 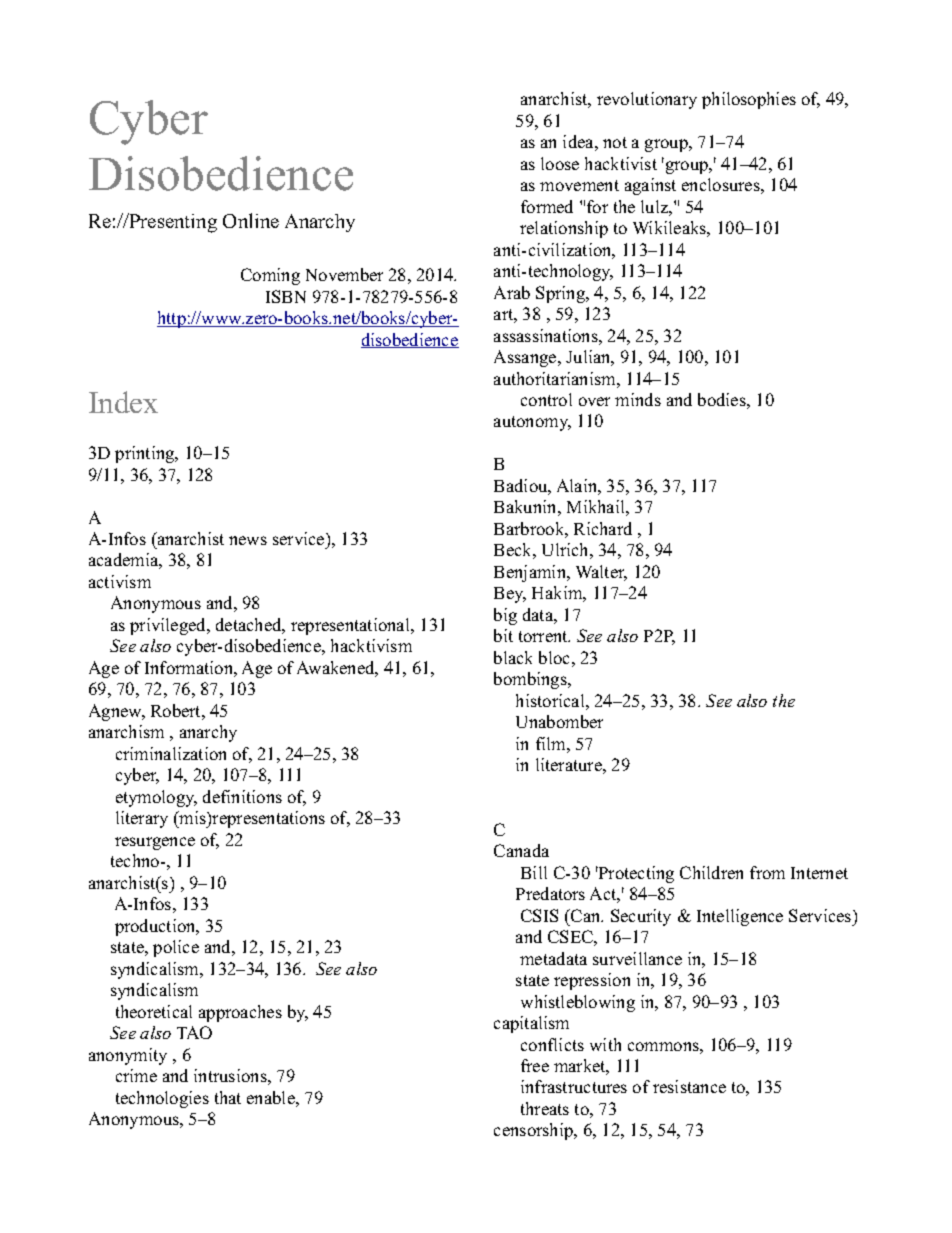 What do you see at coordinates (228, 1097) in the image?
I see `that` at bounding box center [228, 1097].
